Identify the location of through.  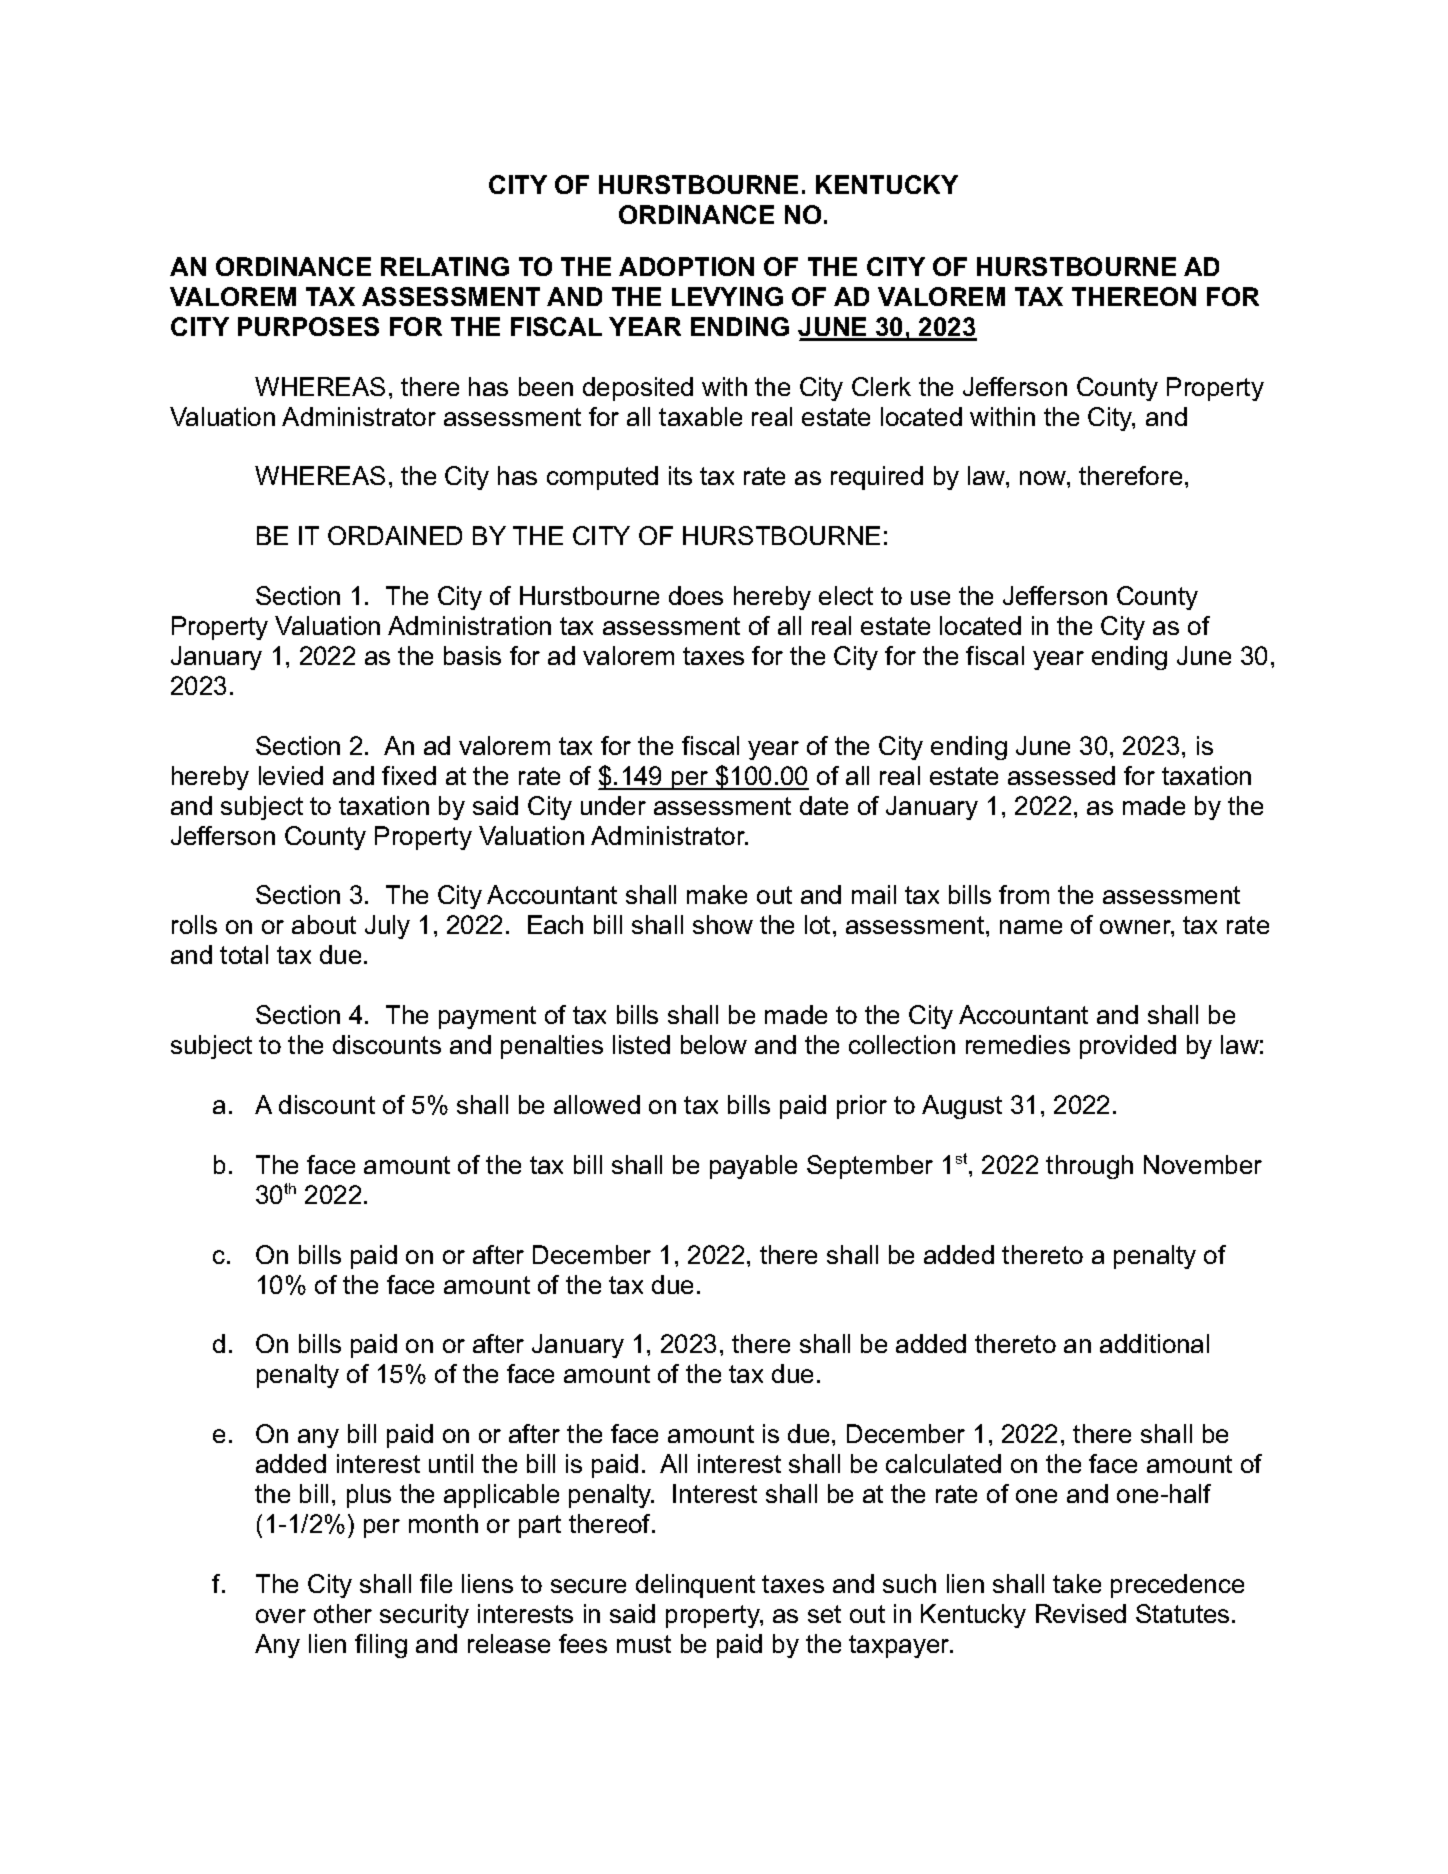
(1089, 1167).
